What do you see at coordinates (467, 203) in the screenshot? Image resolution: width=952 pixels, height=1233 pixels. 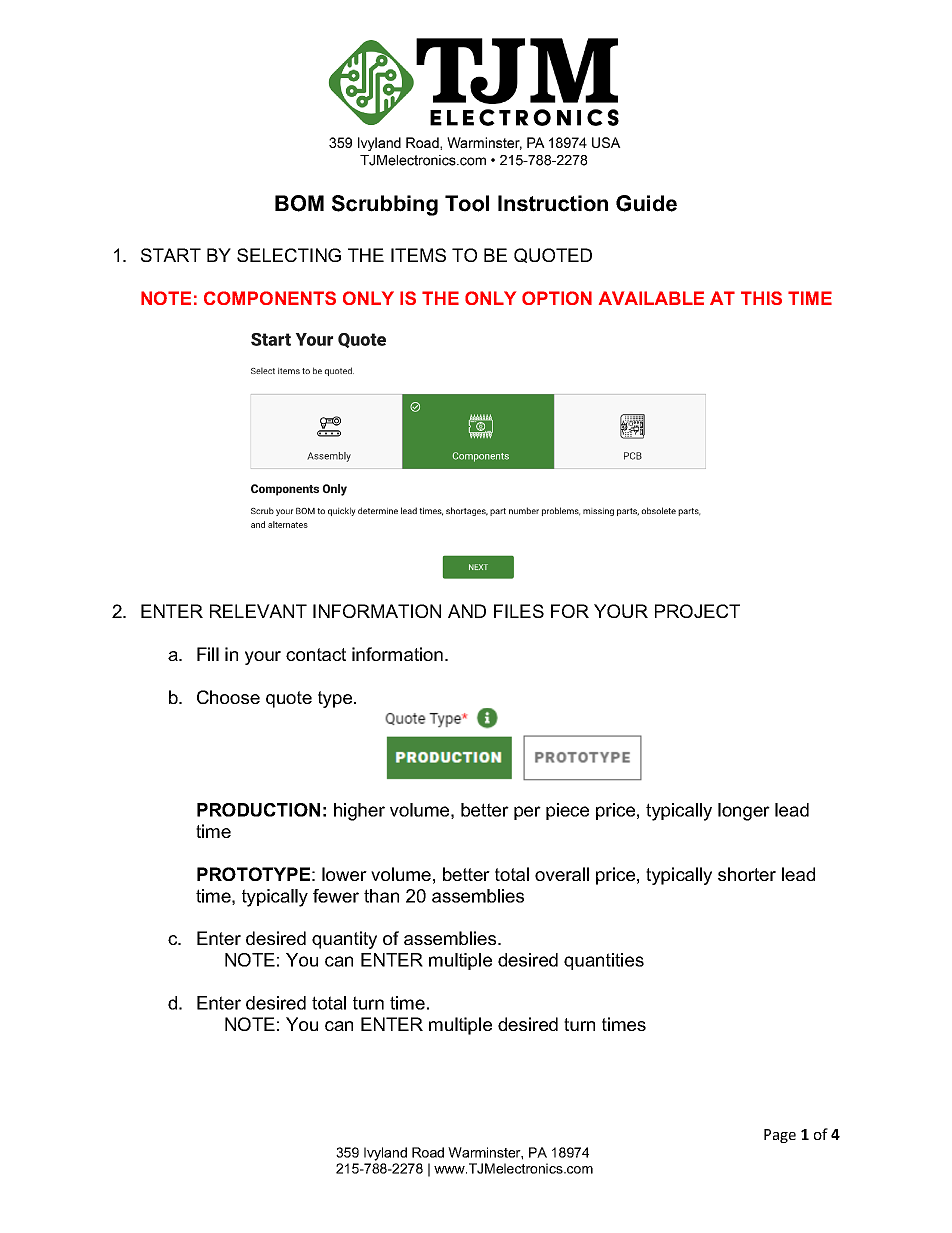 I see `Tool` at bounding box center [467, 203].
